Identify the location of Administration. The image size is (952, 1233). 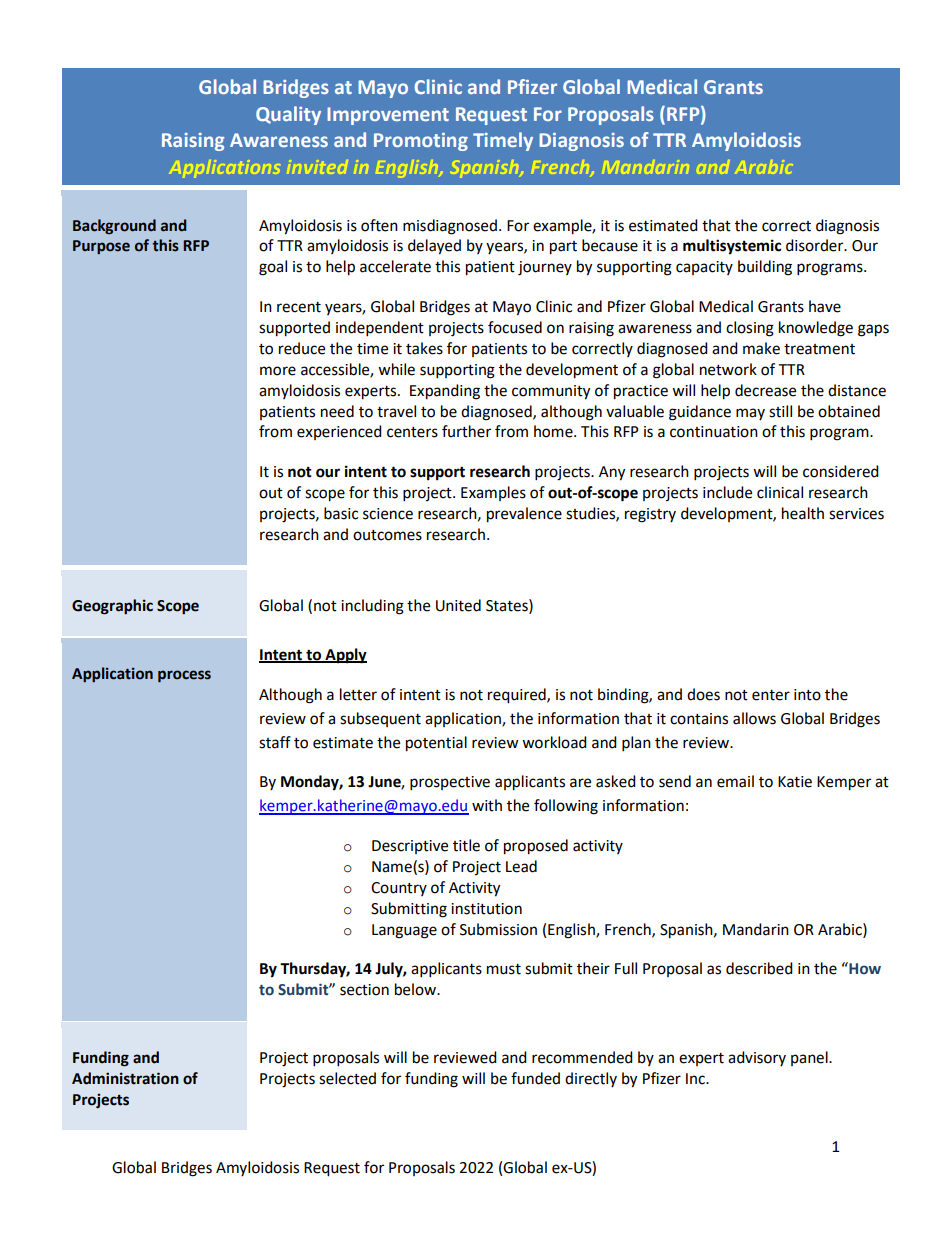
(125, 1078).
